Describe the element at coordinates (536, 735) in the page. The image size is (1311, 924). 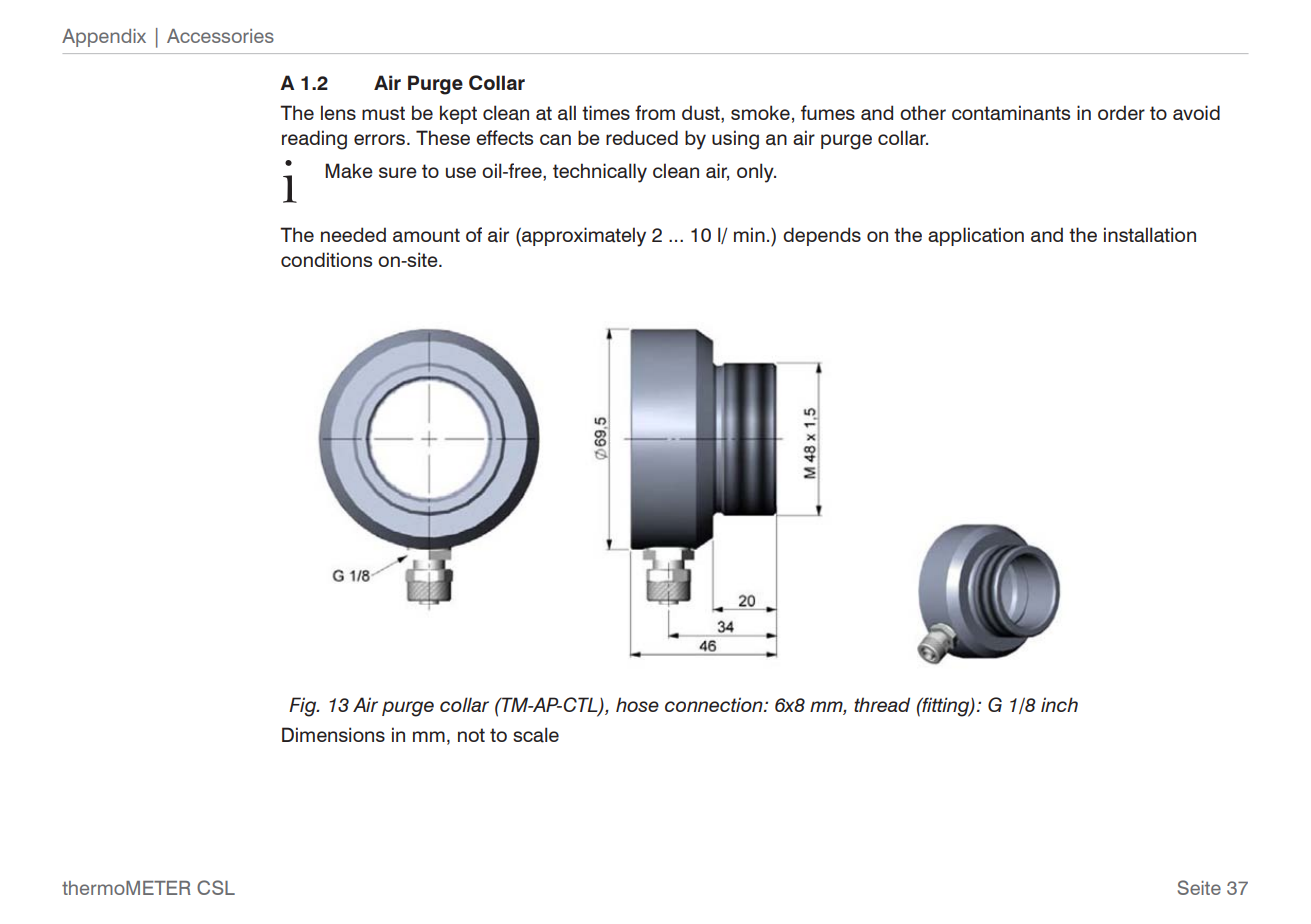
I see `scale` at that location.
